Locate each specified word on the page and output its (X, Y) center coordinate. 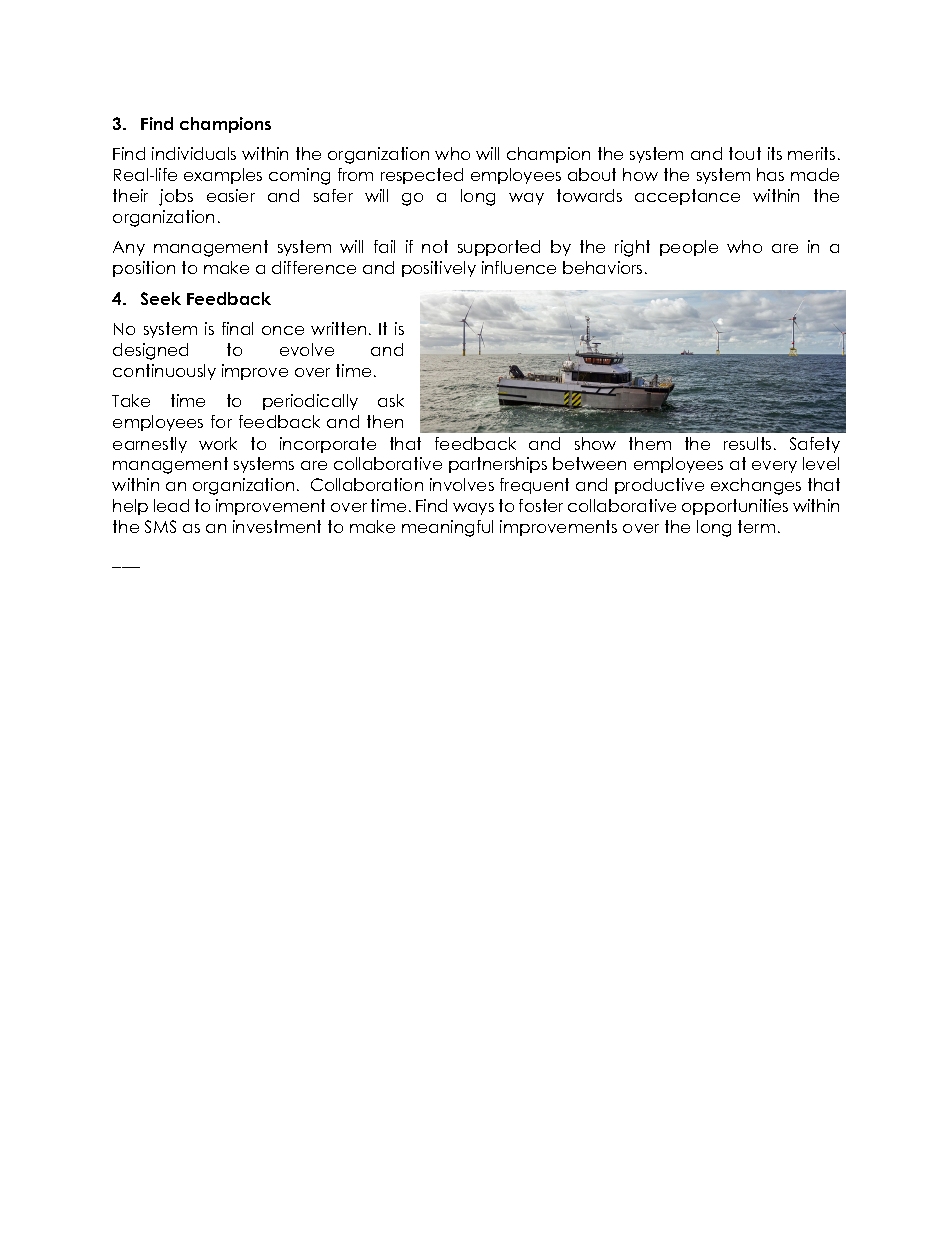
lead (171, 505)
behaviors (602, 267)
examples (223, 176)
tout (745, 153)
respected (422, 176)
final (237, 328)
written (338, 328)
